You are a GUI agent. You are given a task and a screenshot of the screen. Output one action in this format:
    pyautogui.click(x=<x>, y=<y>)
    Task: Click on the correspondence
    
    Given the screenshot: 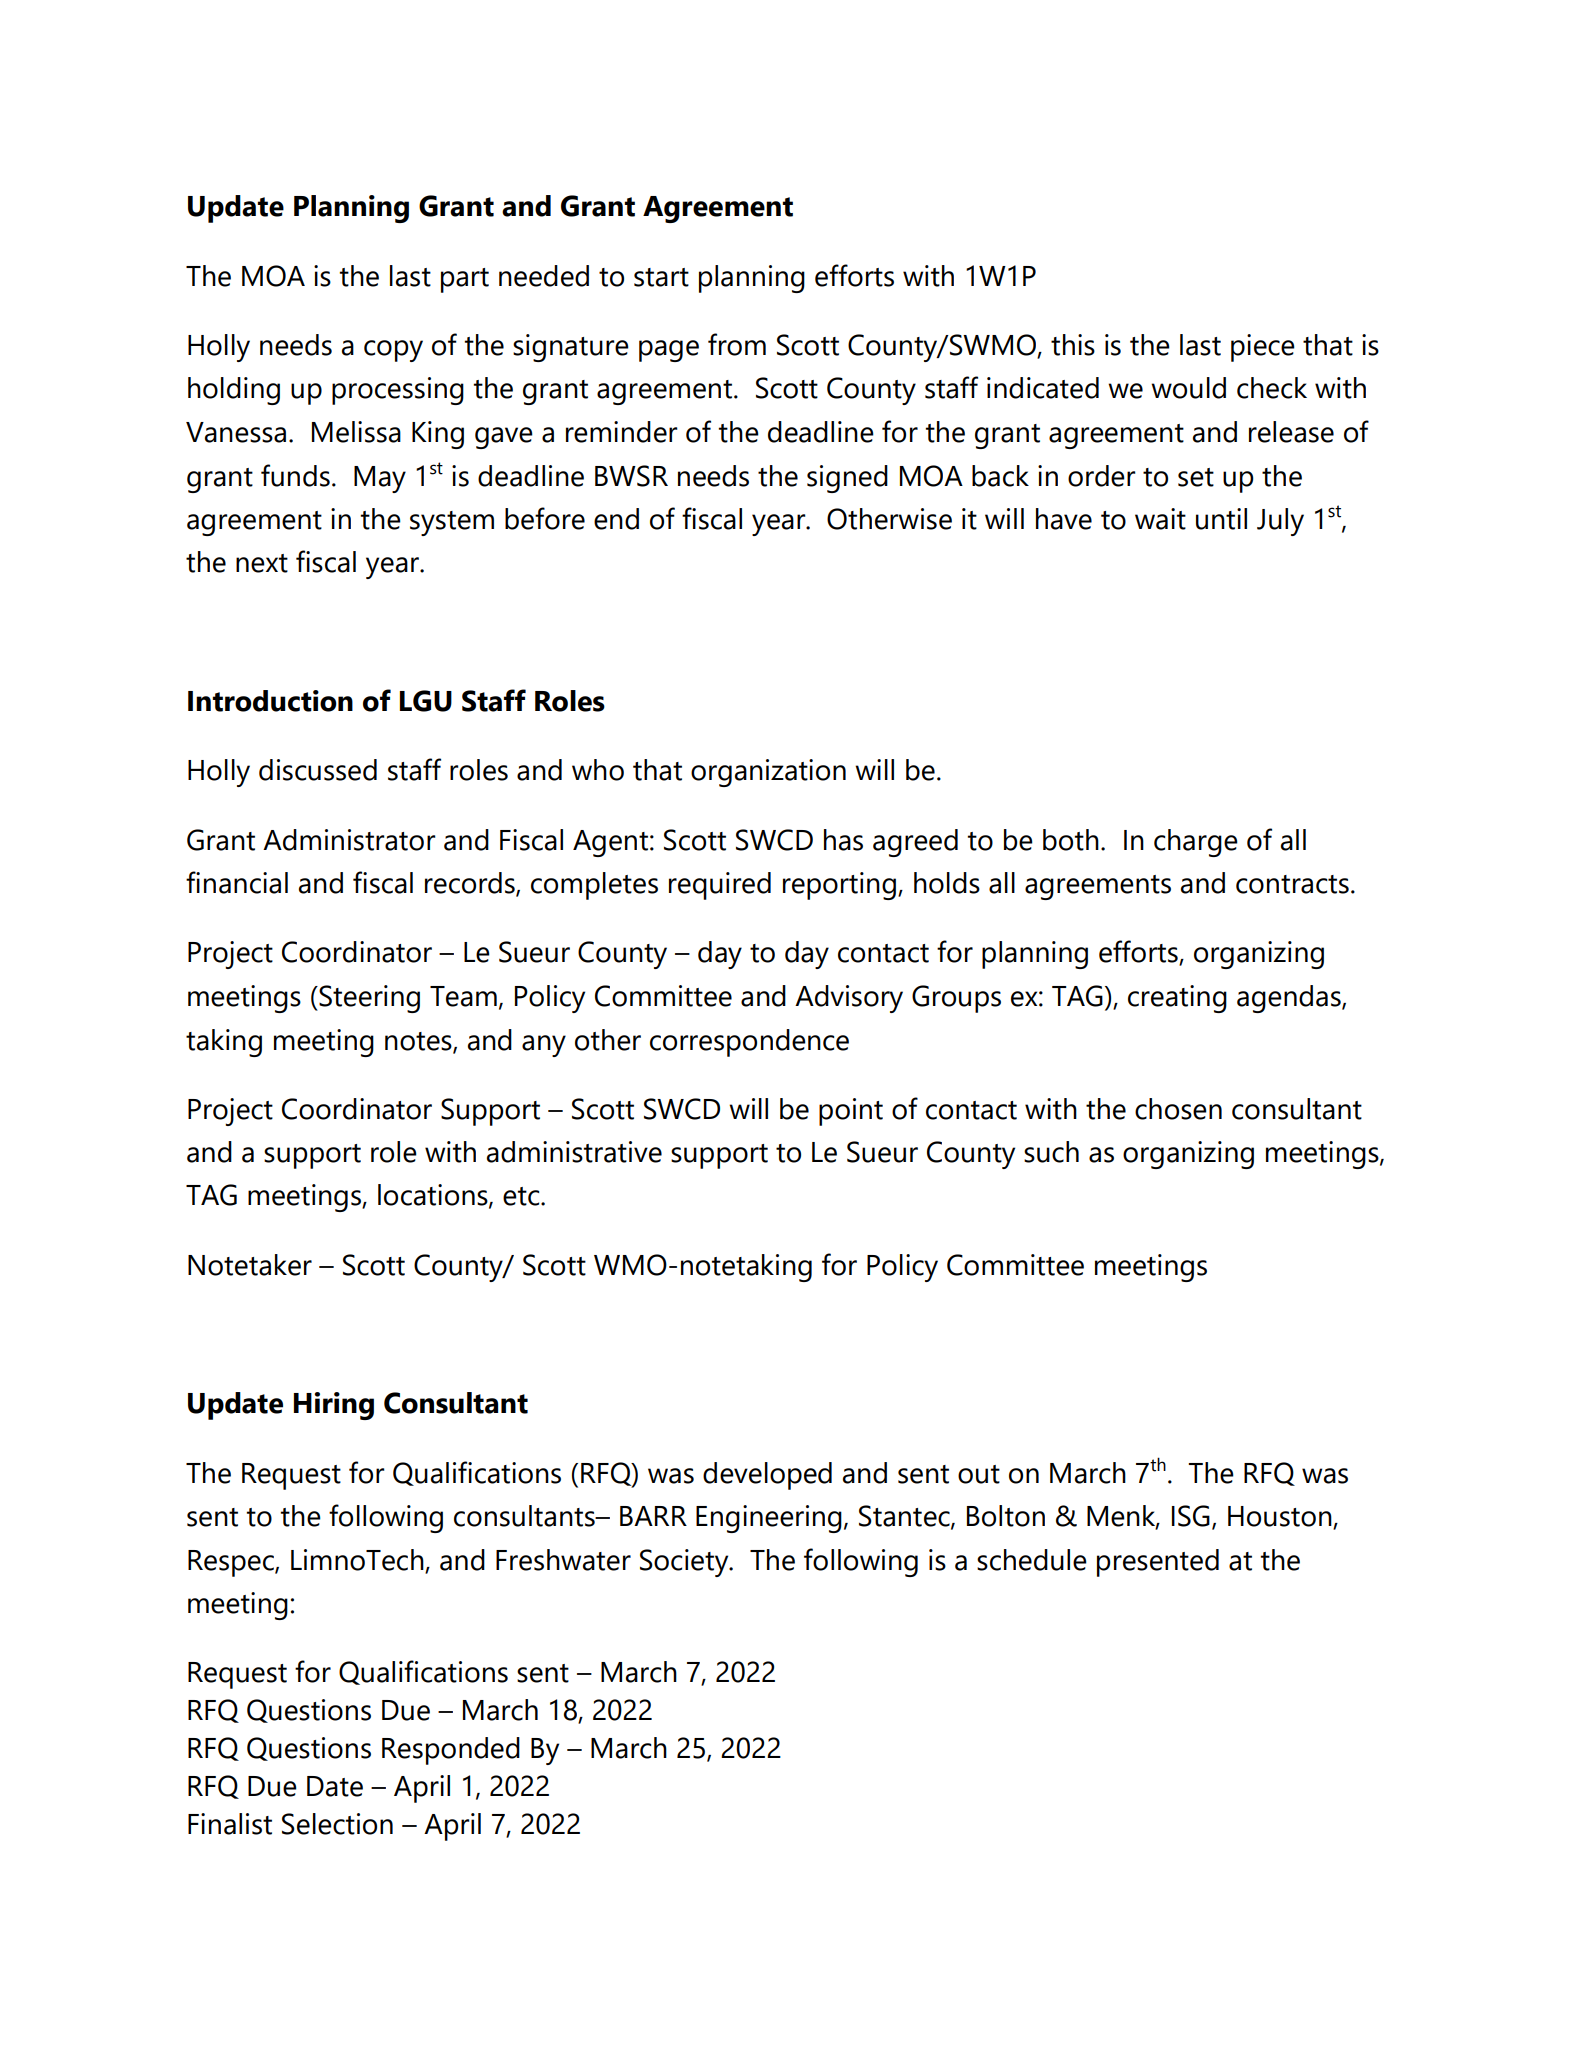 What is the action you would take?
    pyautogui.click(x=749, y=1043)
